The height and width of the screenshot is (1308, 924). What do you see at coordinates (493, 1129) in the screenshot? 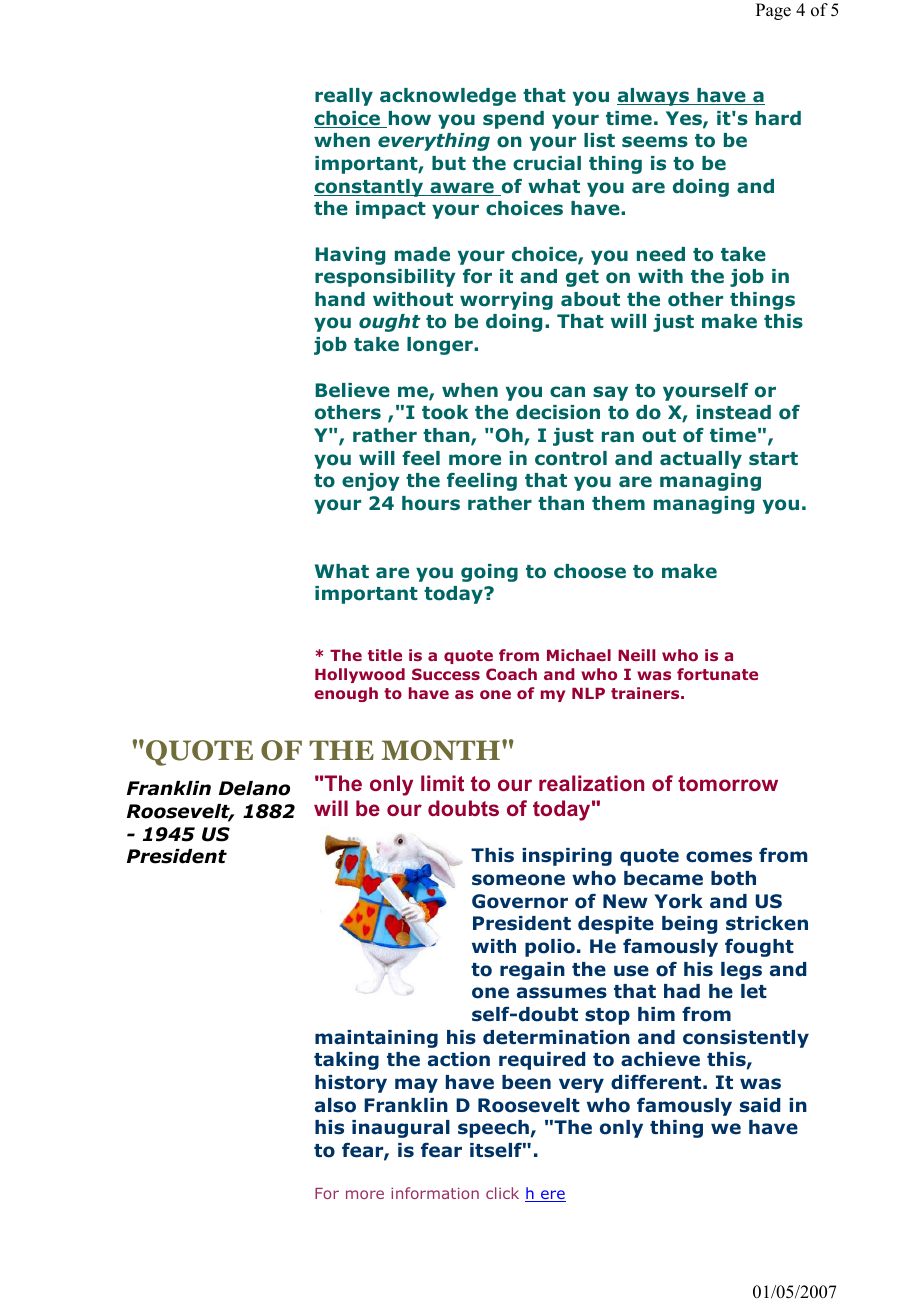
I see `speech` at bounding box center [493, 1129].
